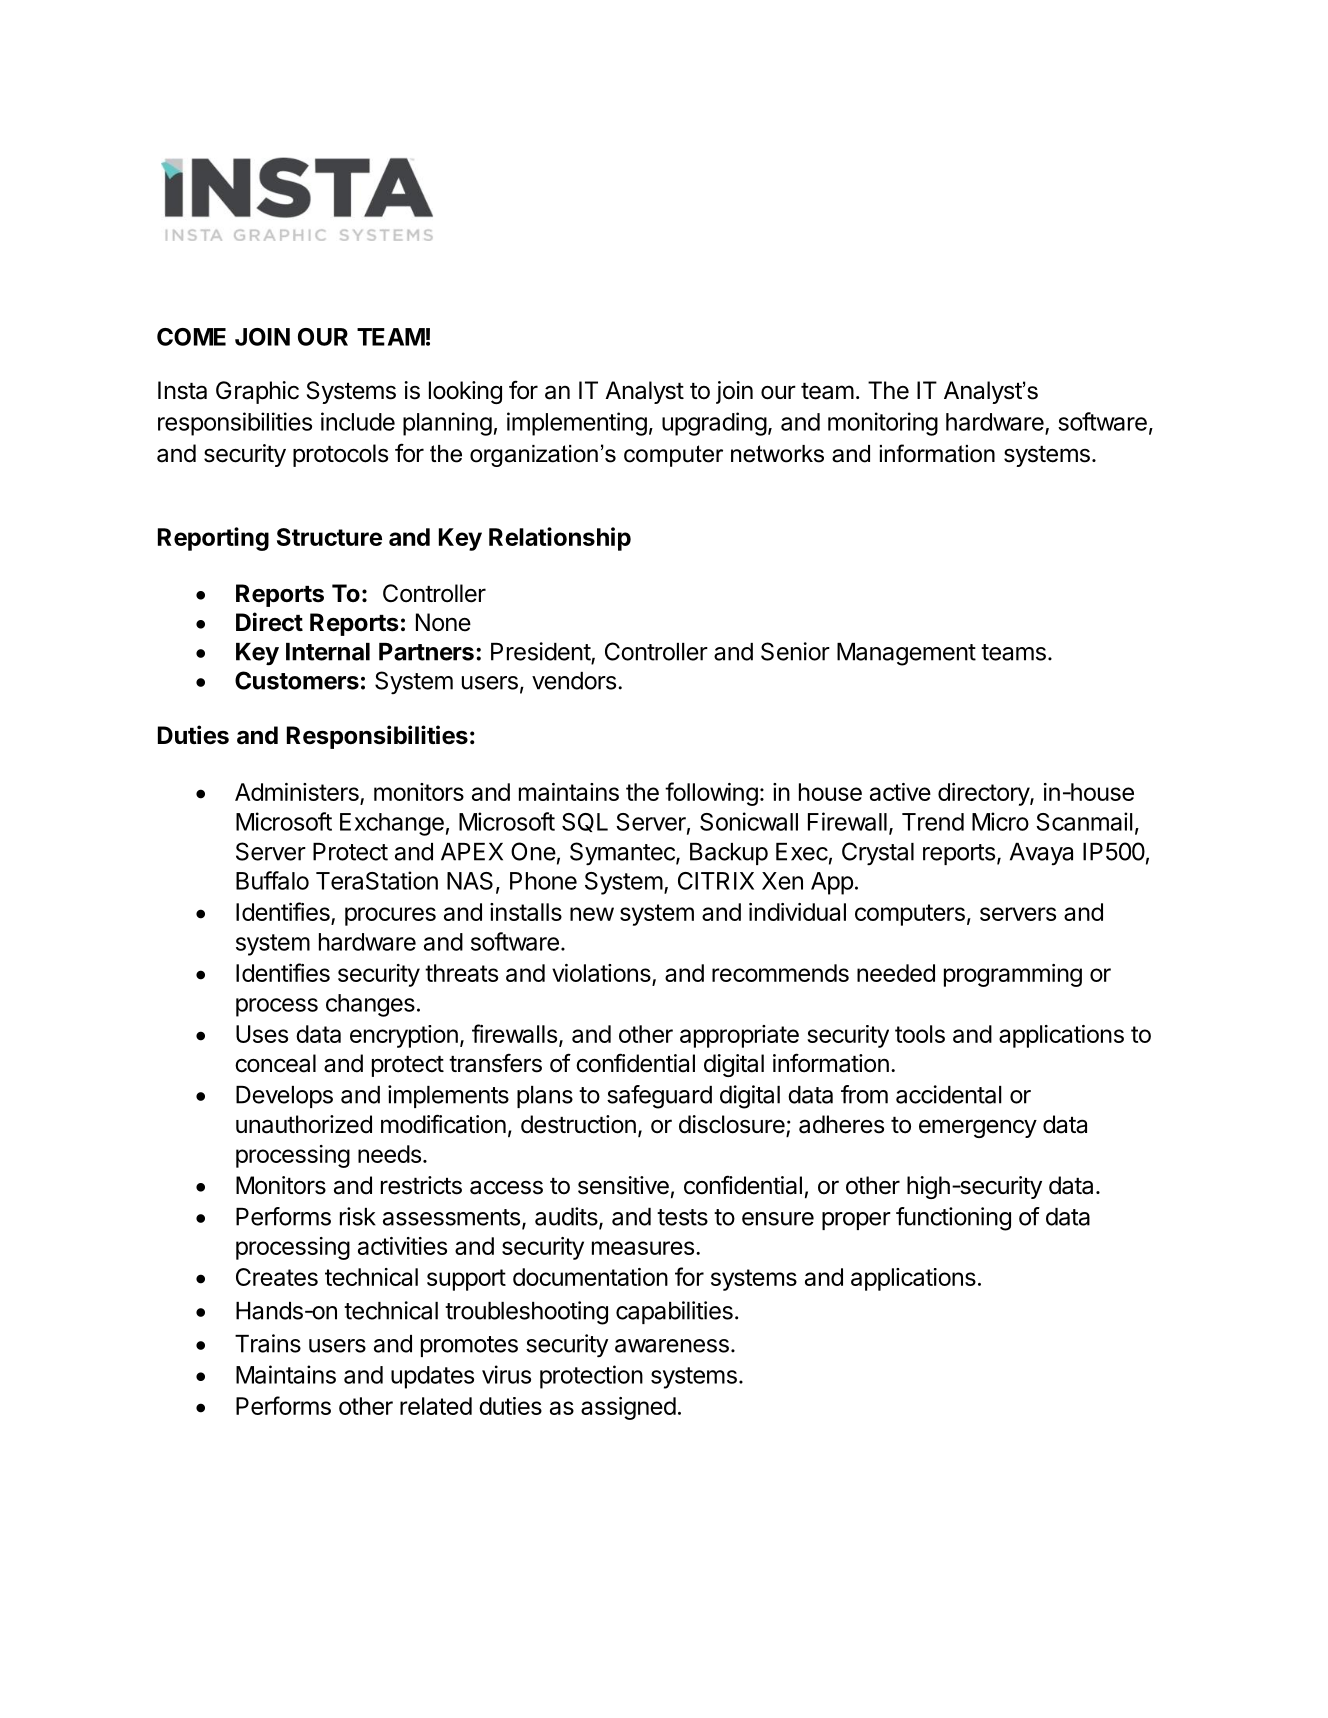 Image resolution: width=1328 pixels, height=1718 pixels. What do you see at coordinates (623, 854) in the screenshot?
I see `Symantec` at bounding box center [623, 854].
